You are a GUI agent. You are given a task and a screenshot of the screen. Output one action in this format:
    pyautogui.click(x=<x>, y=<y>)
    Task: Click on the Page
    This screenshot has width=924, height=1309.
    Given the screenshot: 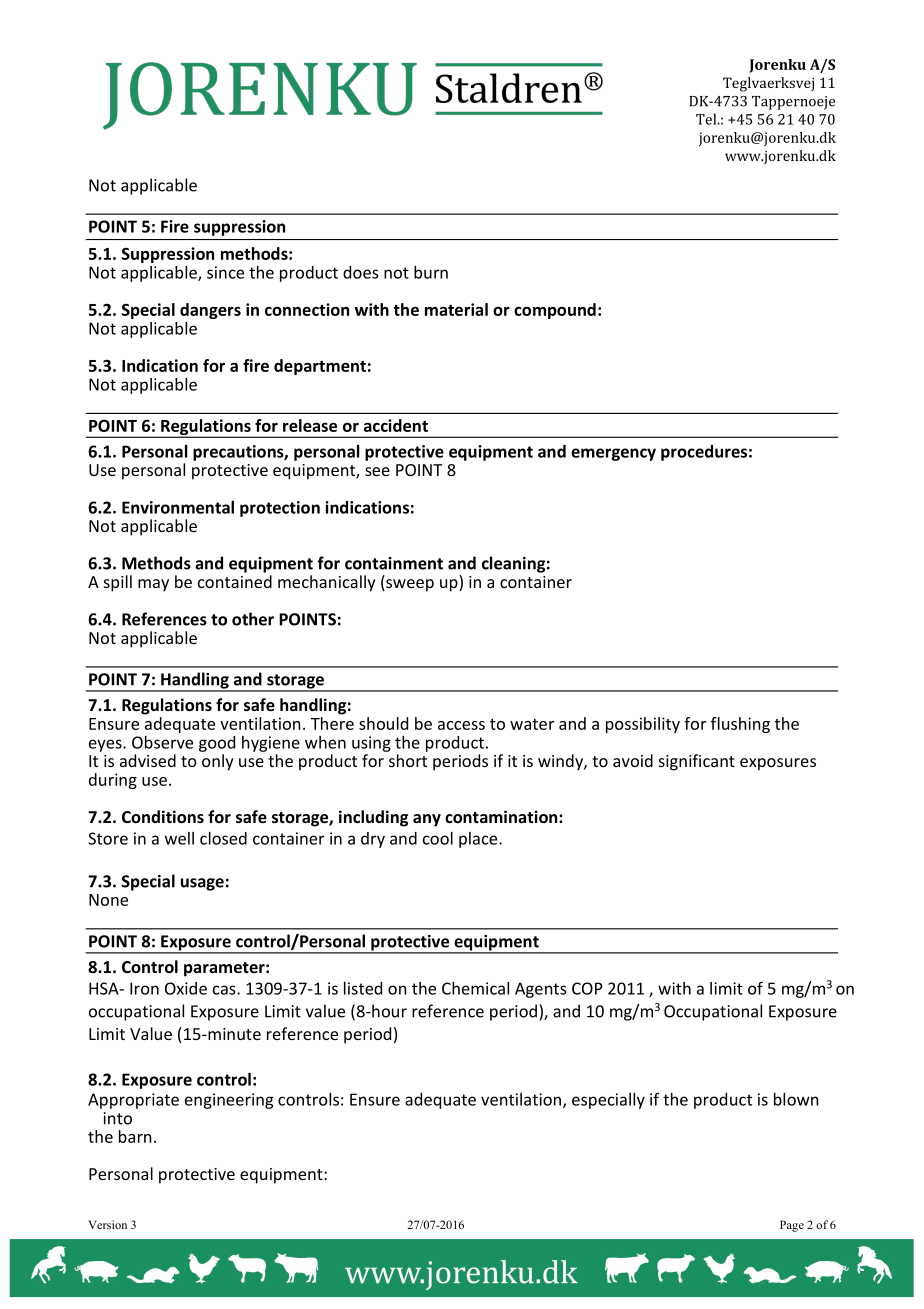 What is the action you would take?
    pyautogui.click(x=792, y=1226)
